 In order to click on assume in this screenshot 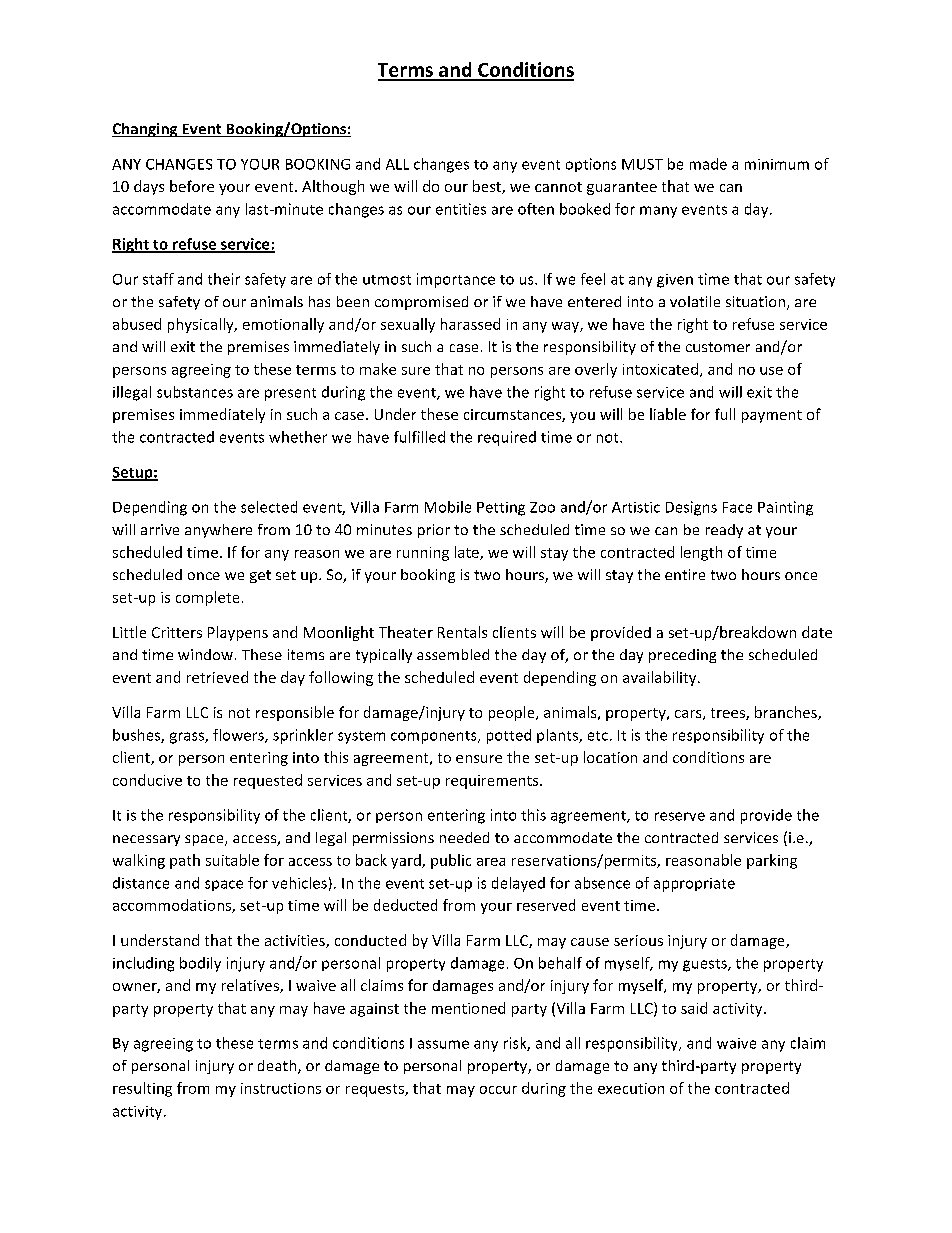, I will do `click(443, 1044)`.
